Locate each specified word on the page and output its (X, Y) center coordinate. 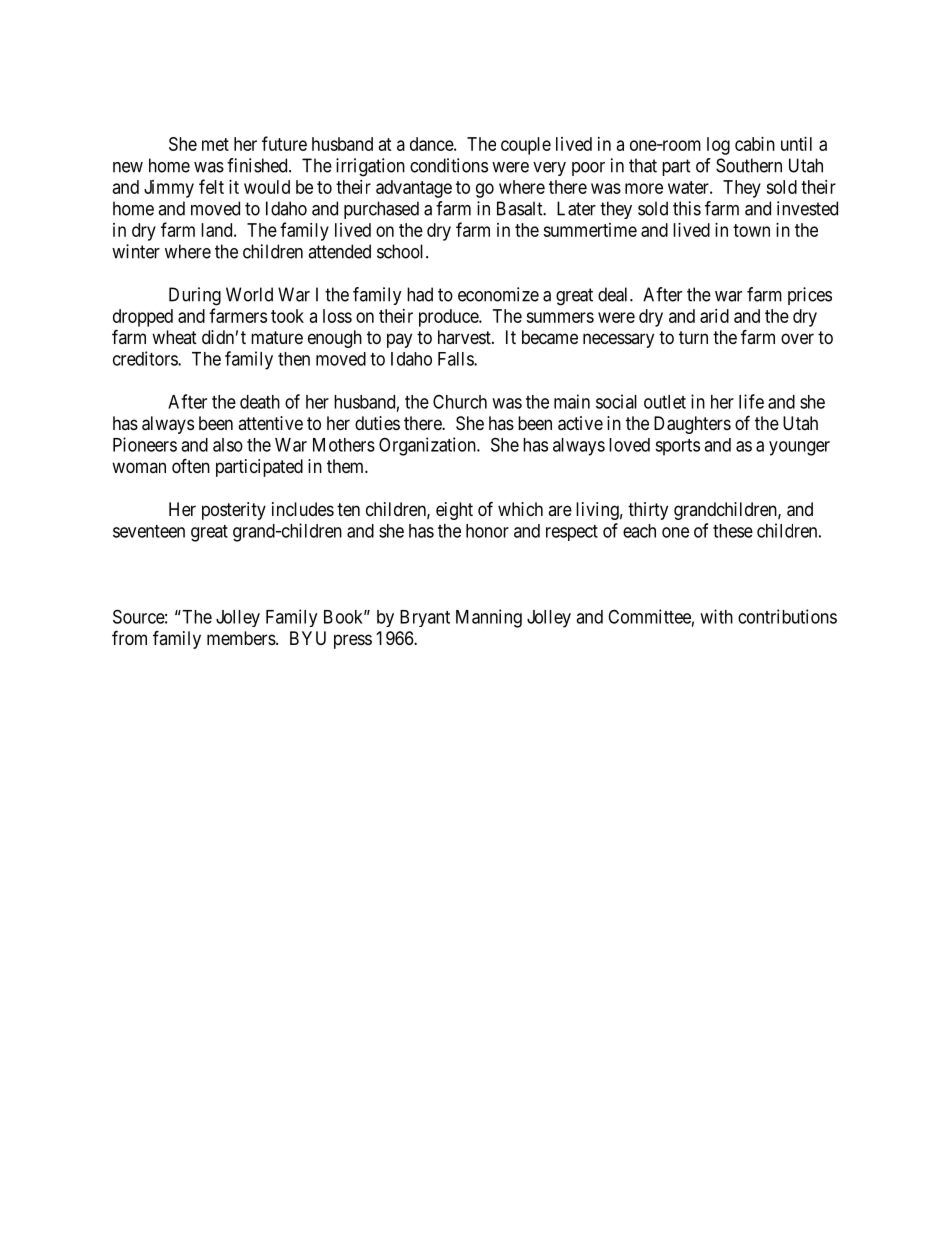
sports (677, 447)
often (191, 465)
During (195, 296)
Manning (489, 618)
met (215, 144)
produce (449, 318)
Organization (428, 446)
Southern (749, 165)
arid (714, 316)
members (241, 638)
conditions (449, 165)
